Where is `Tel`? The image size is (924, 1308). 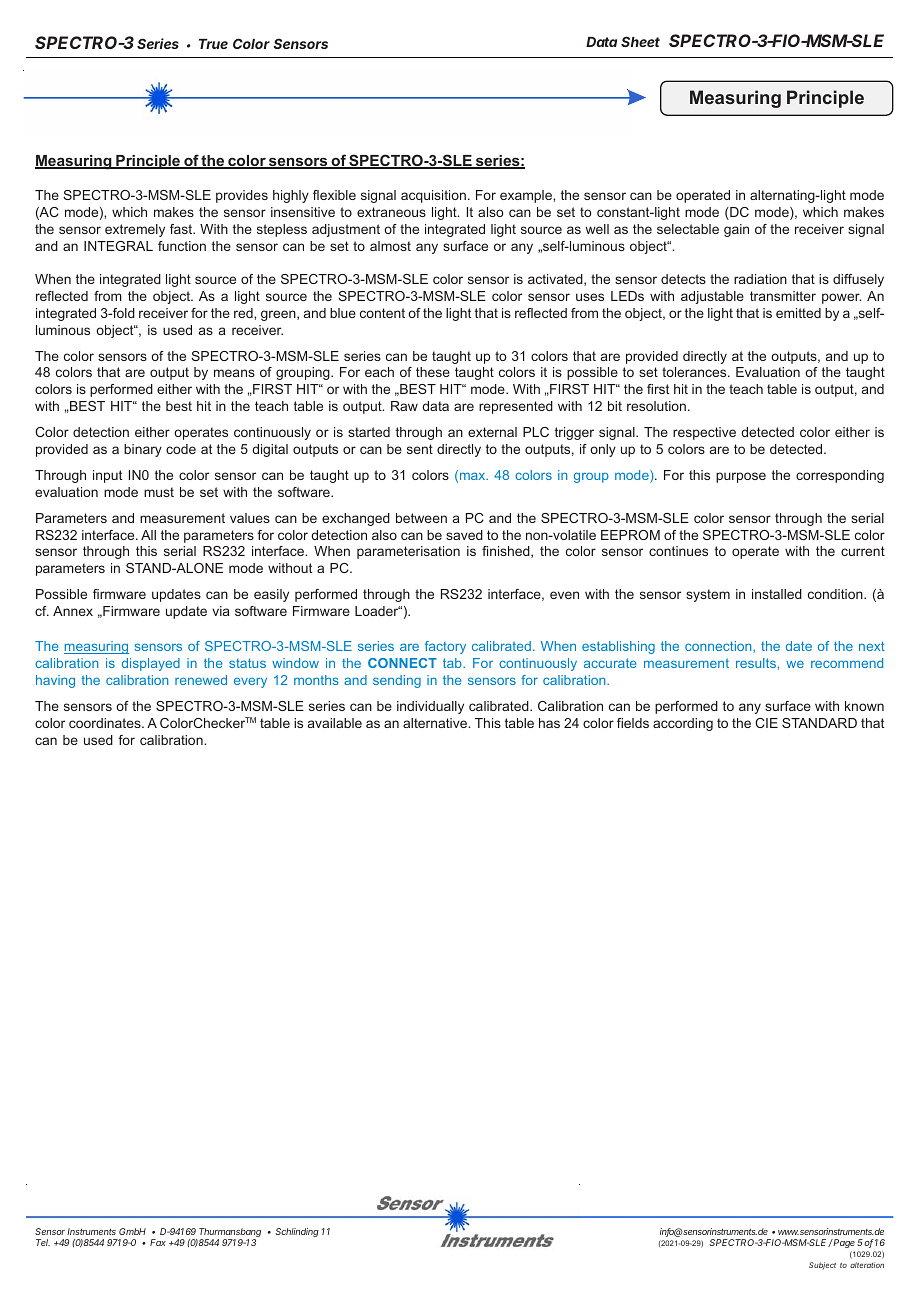 Tel is located at coordinates (43, 1242).
